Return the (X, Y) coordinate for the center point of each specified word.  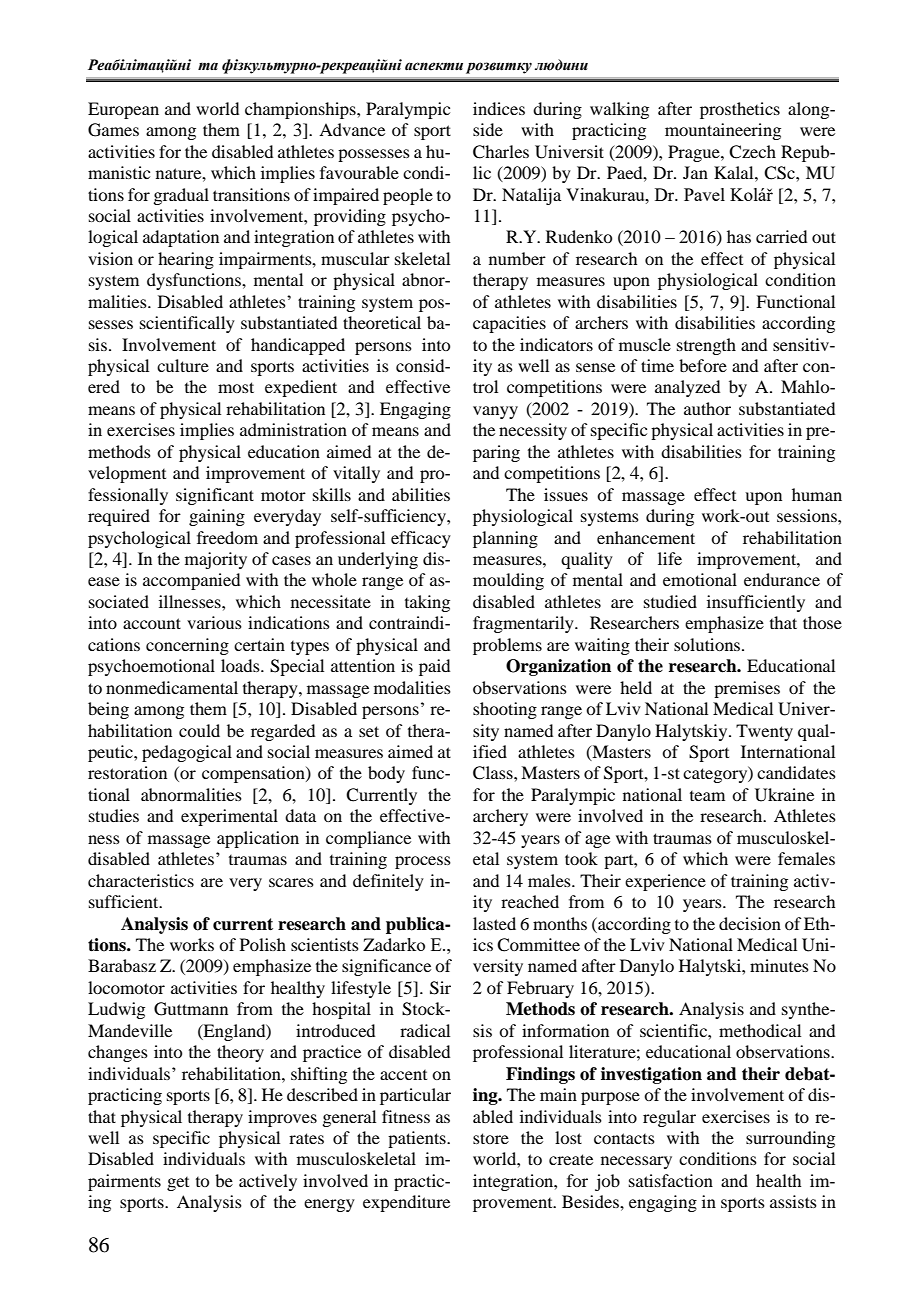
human (817, 494)
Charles (501, 152)
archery (500, 817)
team (707, 796)
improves (282, 1118)
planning (505, 539)
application (258, 839)
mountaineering (723, 131)
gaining (217, 517)
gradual (181, 196)
